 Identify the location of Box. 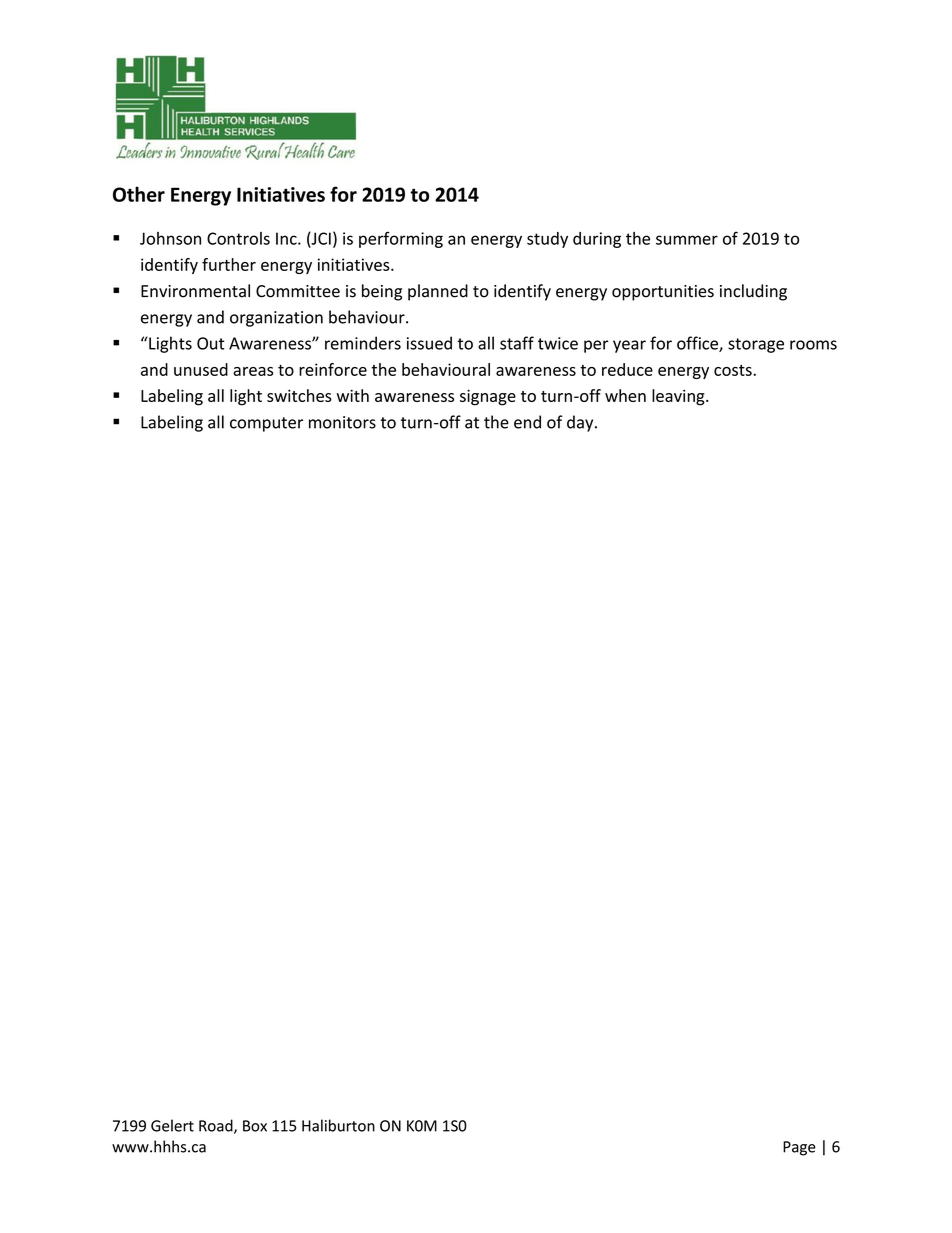
(255, 1126).
